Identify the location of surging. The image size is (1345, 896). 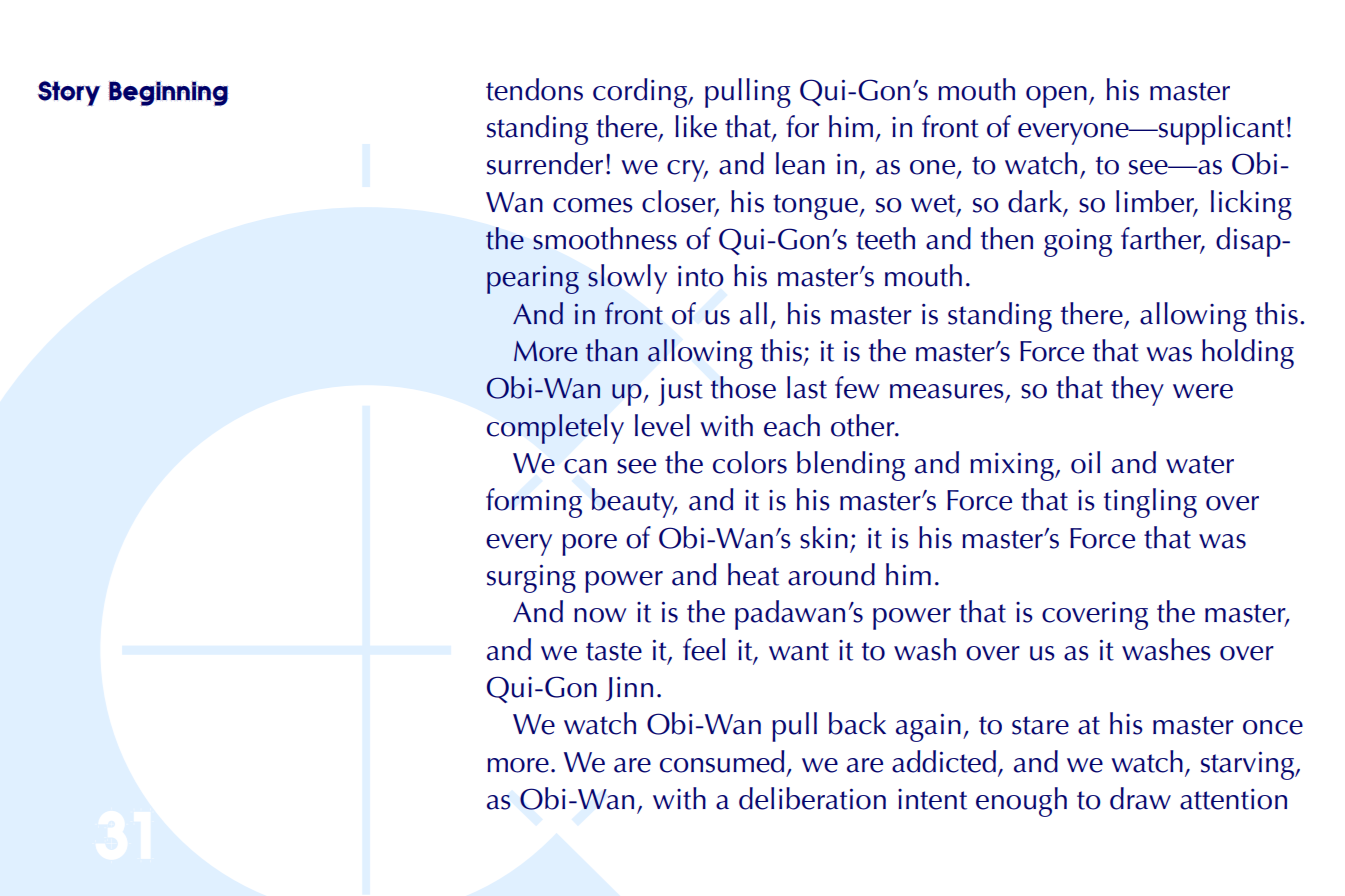
(531, 579).
